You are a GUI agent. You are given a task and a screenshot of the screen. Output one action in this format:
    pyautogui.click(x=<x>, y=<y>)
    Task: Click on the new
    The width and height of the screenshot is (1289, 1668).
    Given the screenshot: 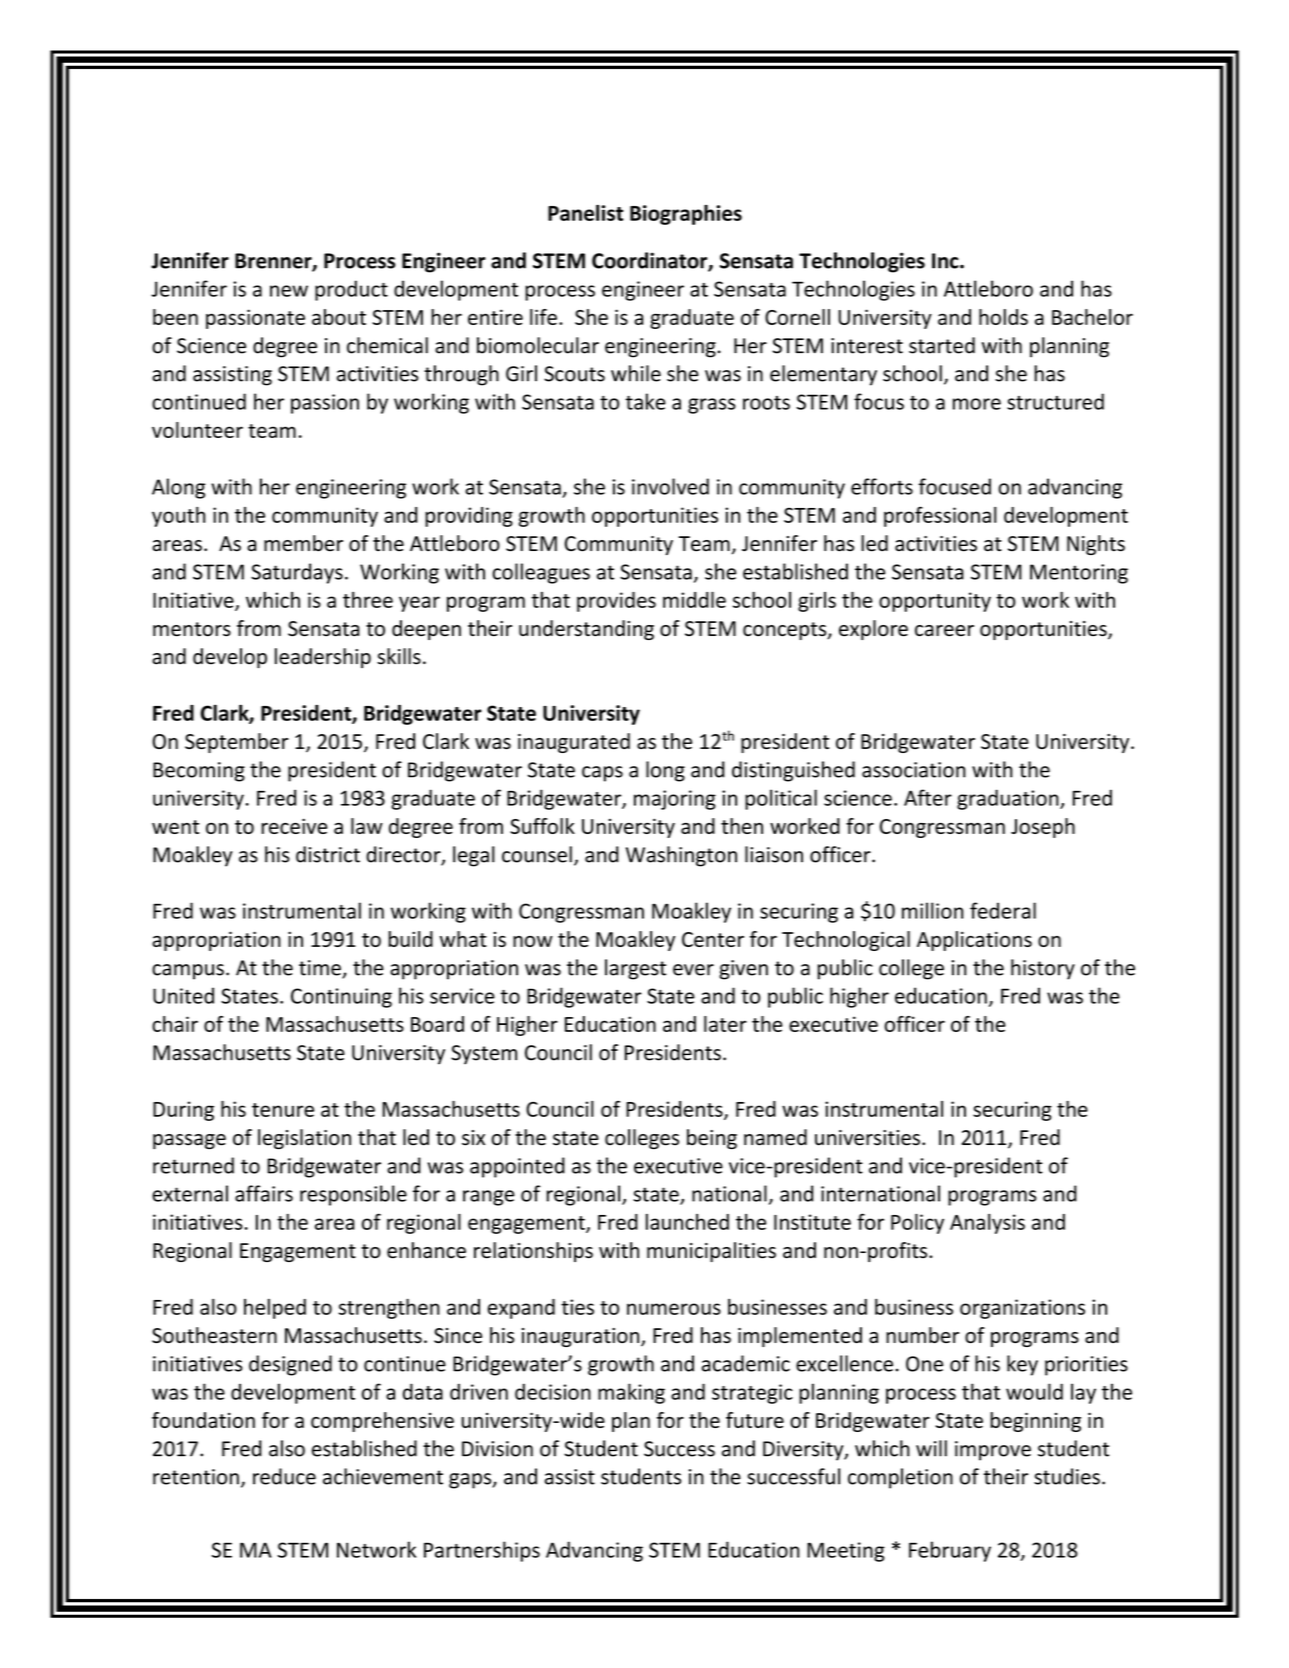 What is the action you would take?
    pyautogui.click(x=289, y=291)
